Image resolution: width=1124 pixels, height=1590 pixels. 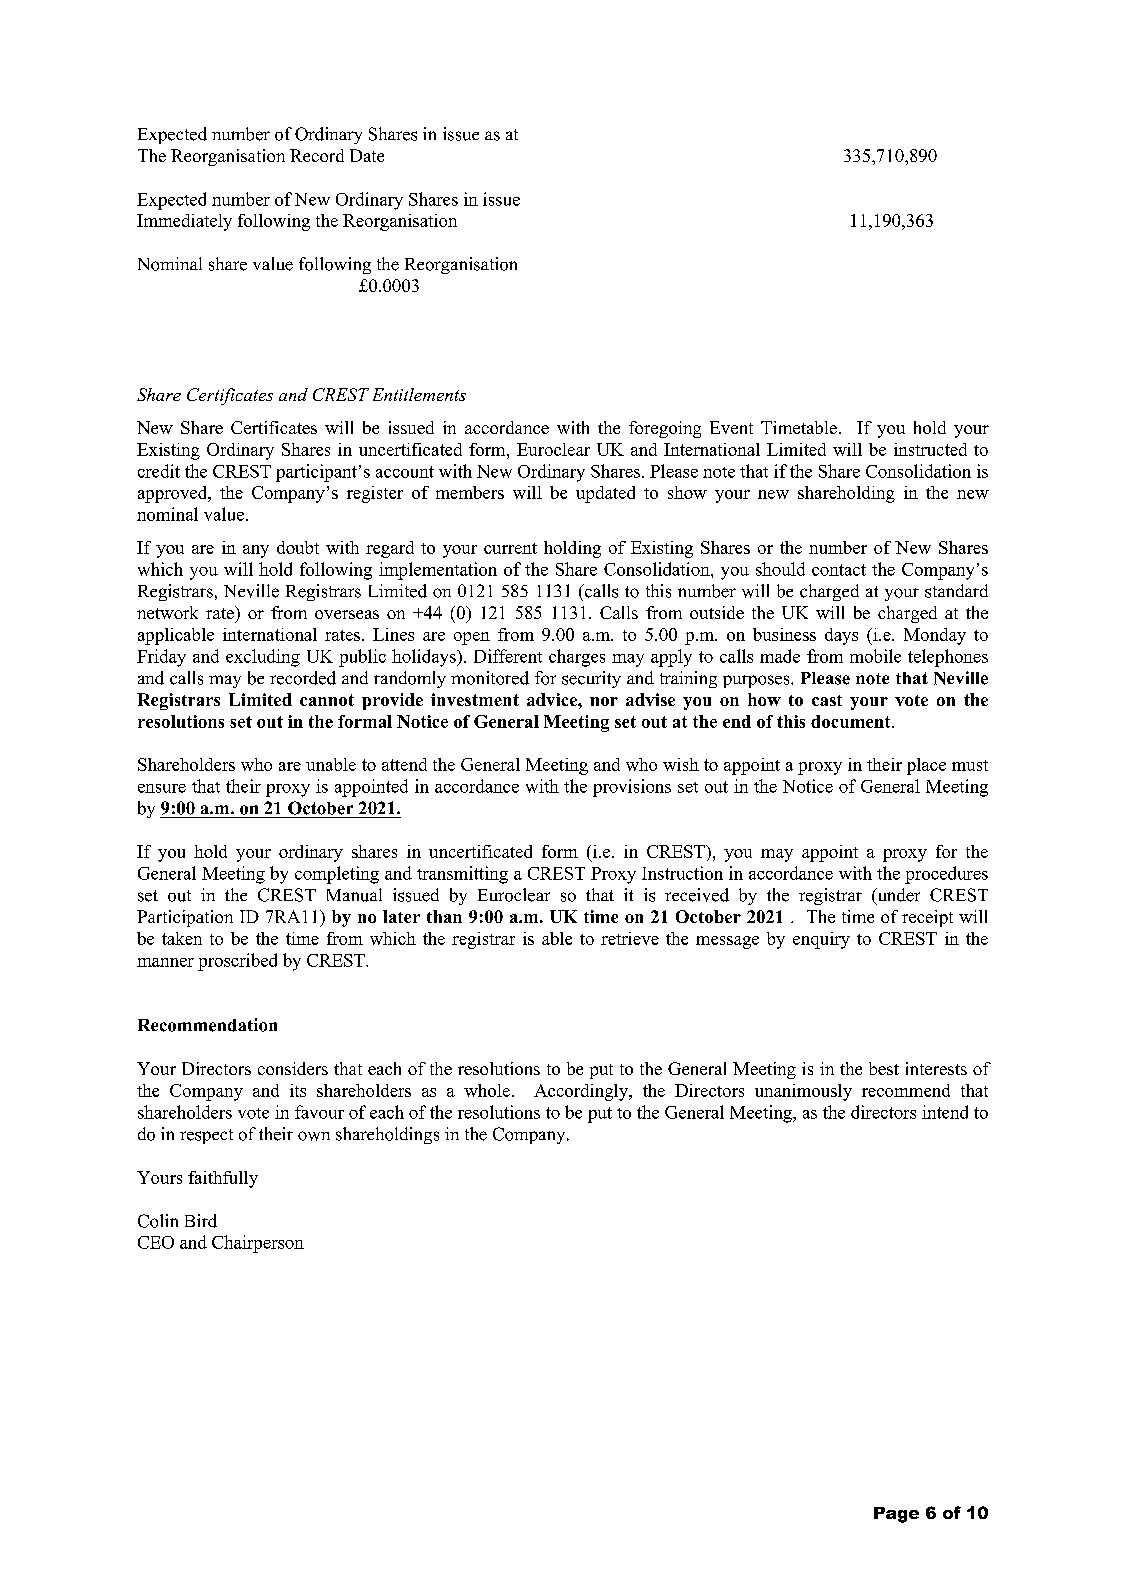 What do you see at coordinates (223, 1179) in the image?
I see `faithfully` at bounding box center [223, 1179].
